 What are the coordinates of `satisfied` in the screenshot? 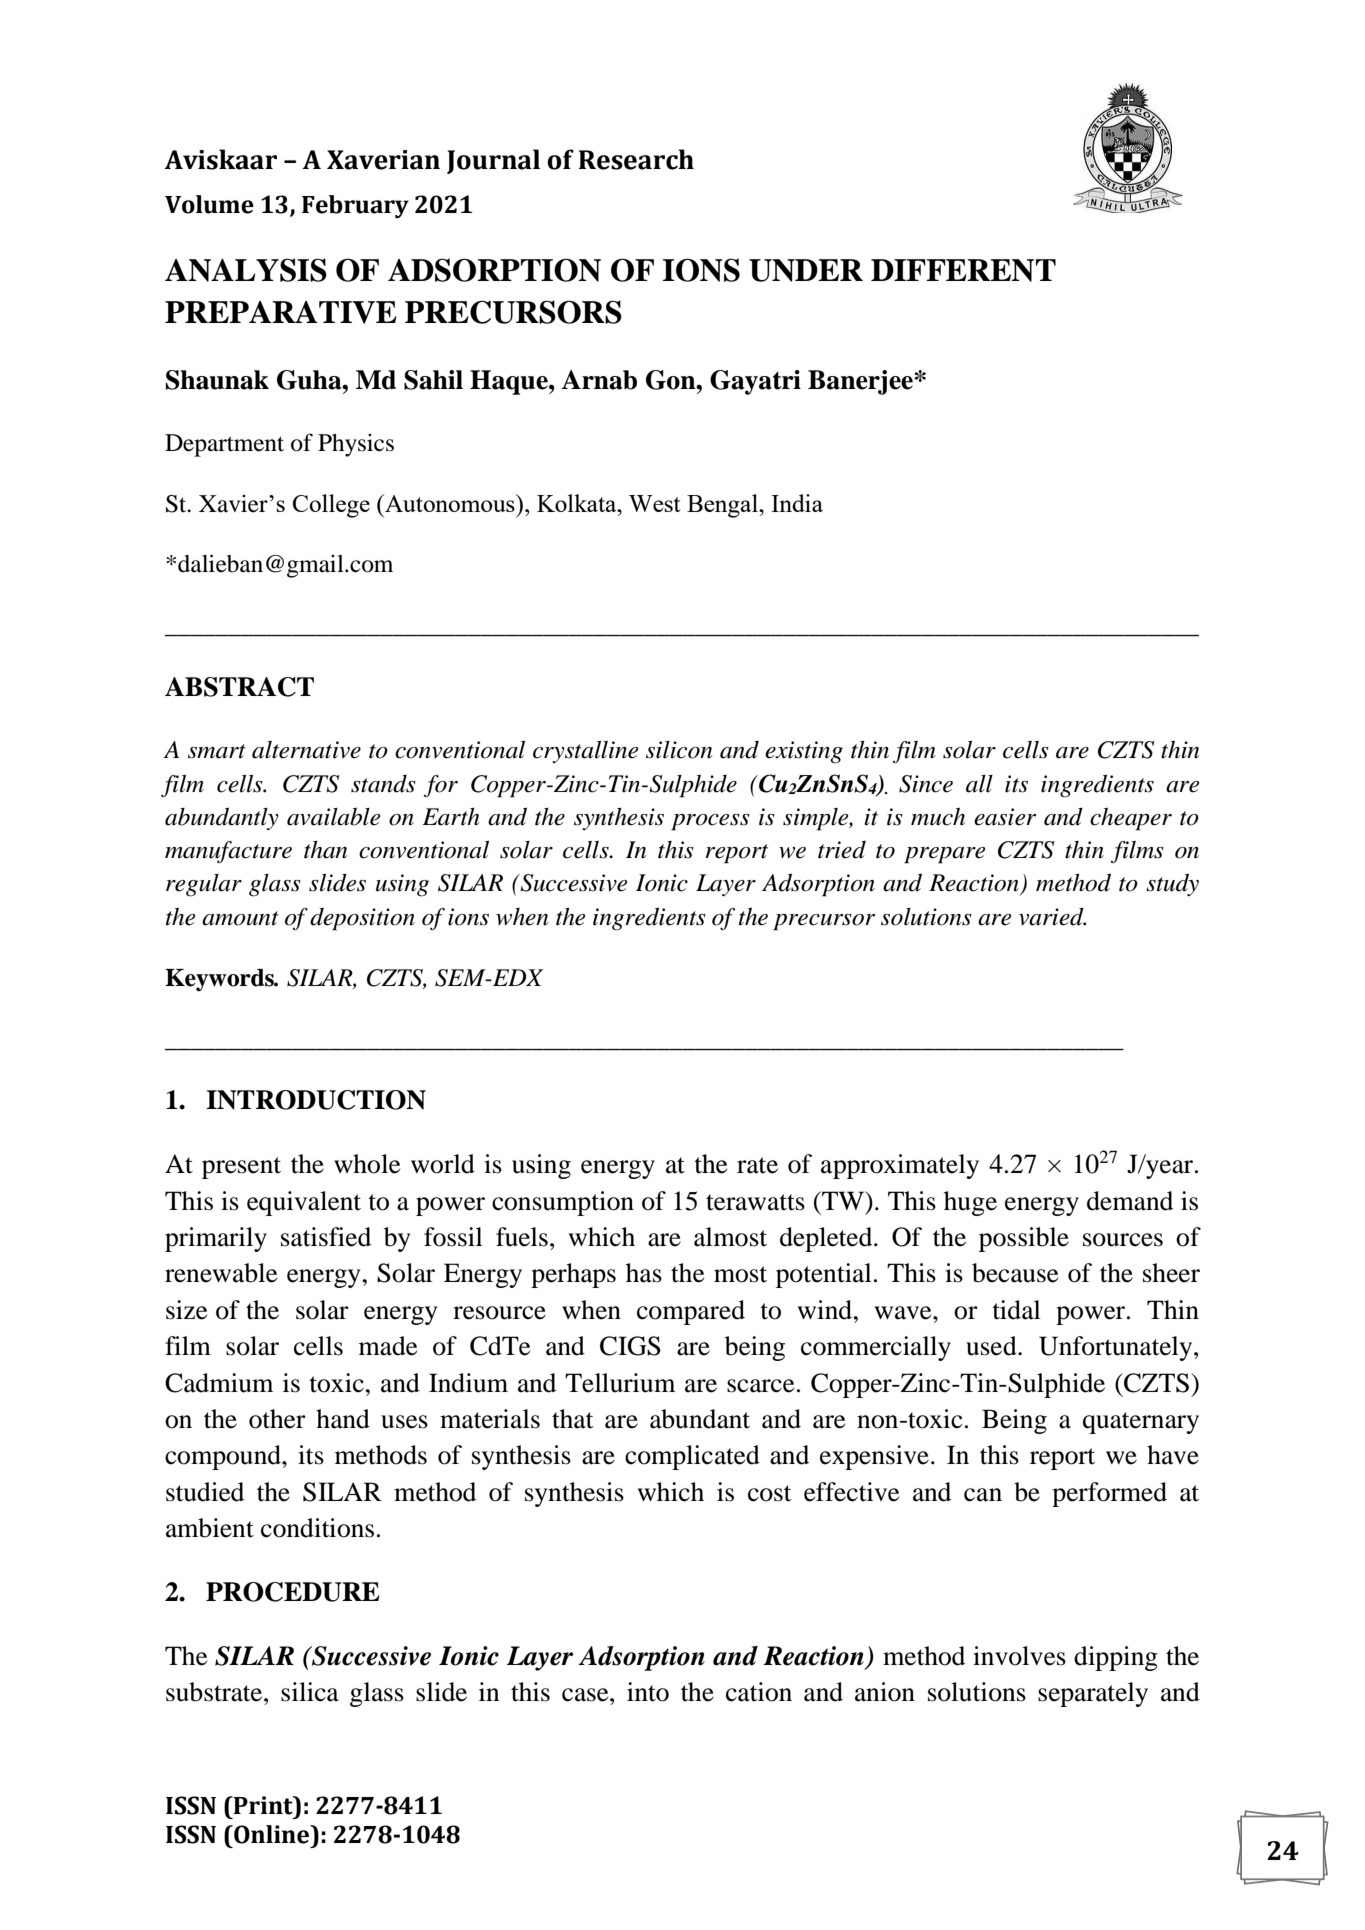 It's located at (326, 1237).
